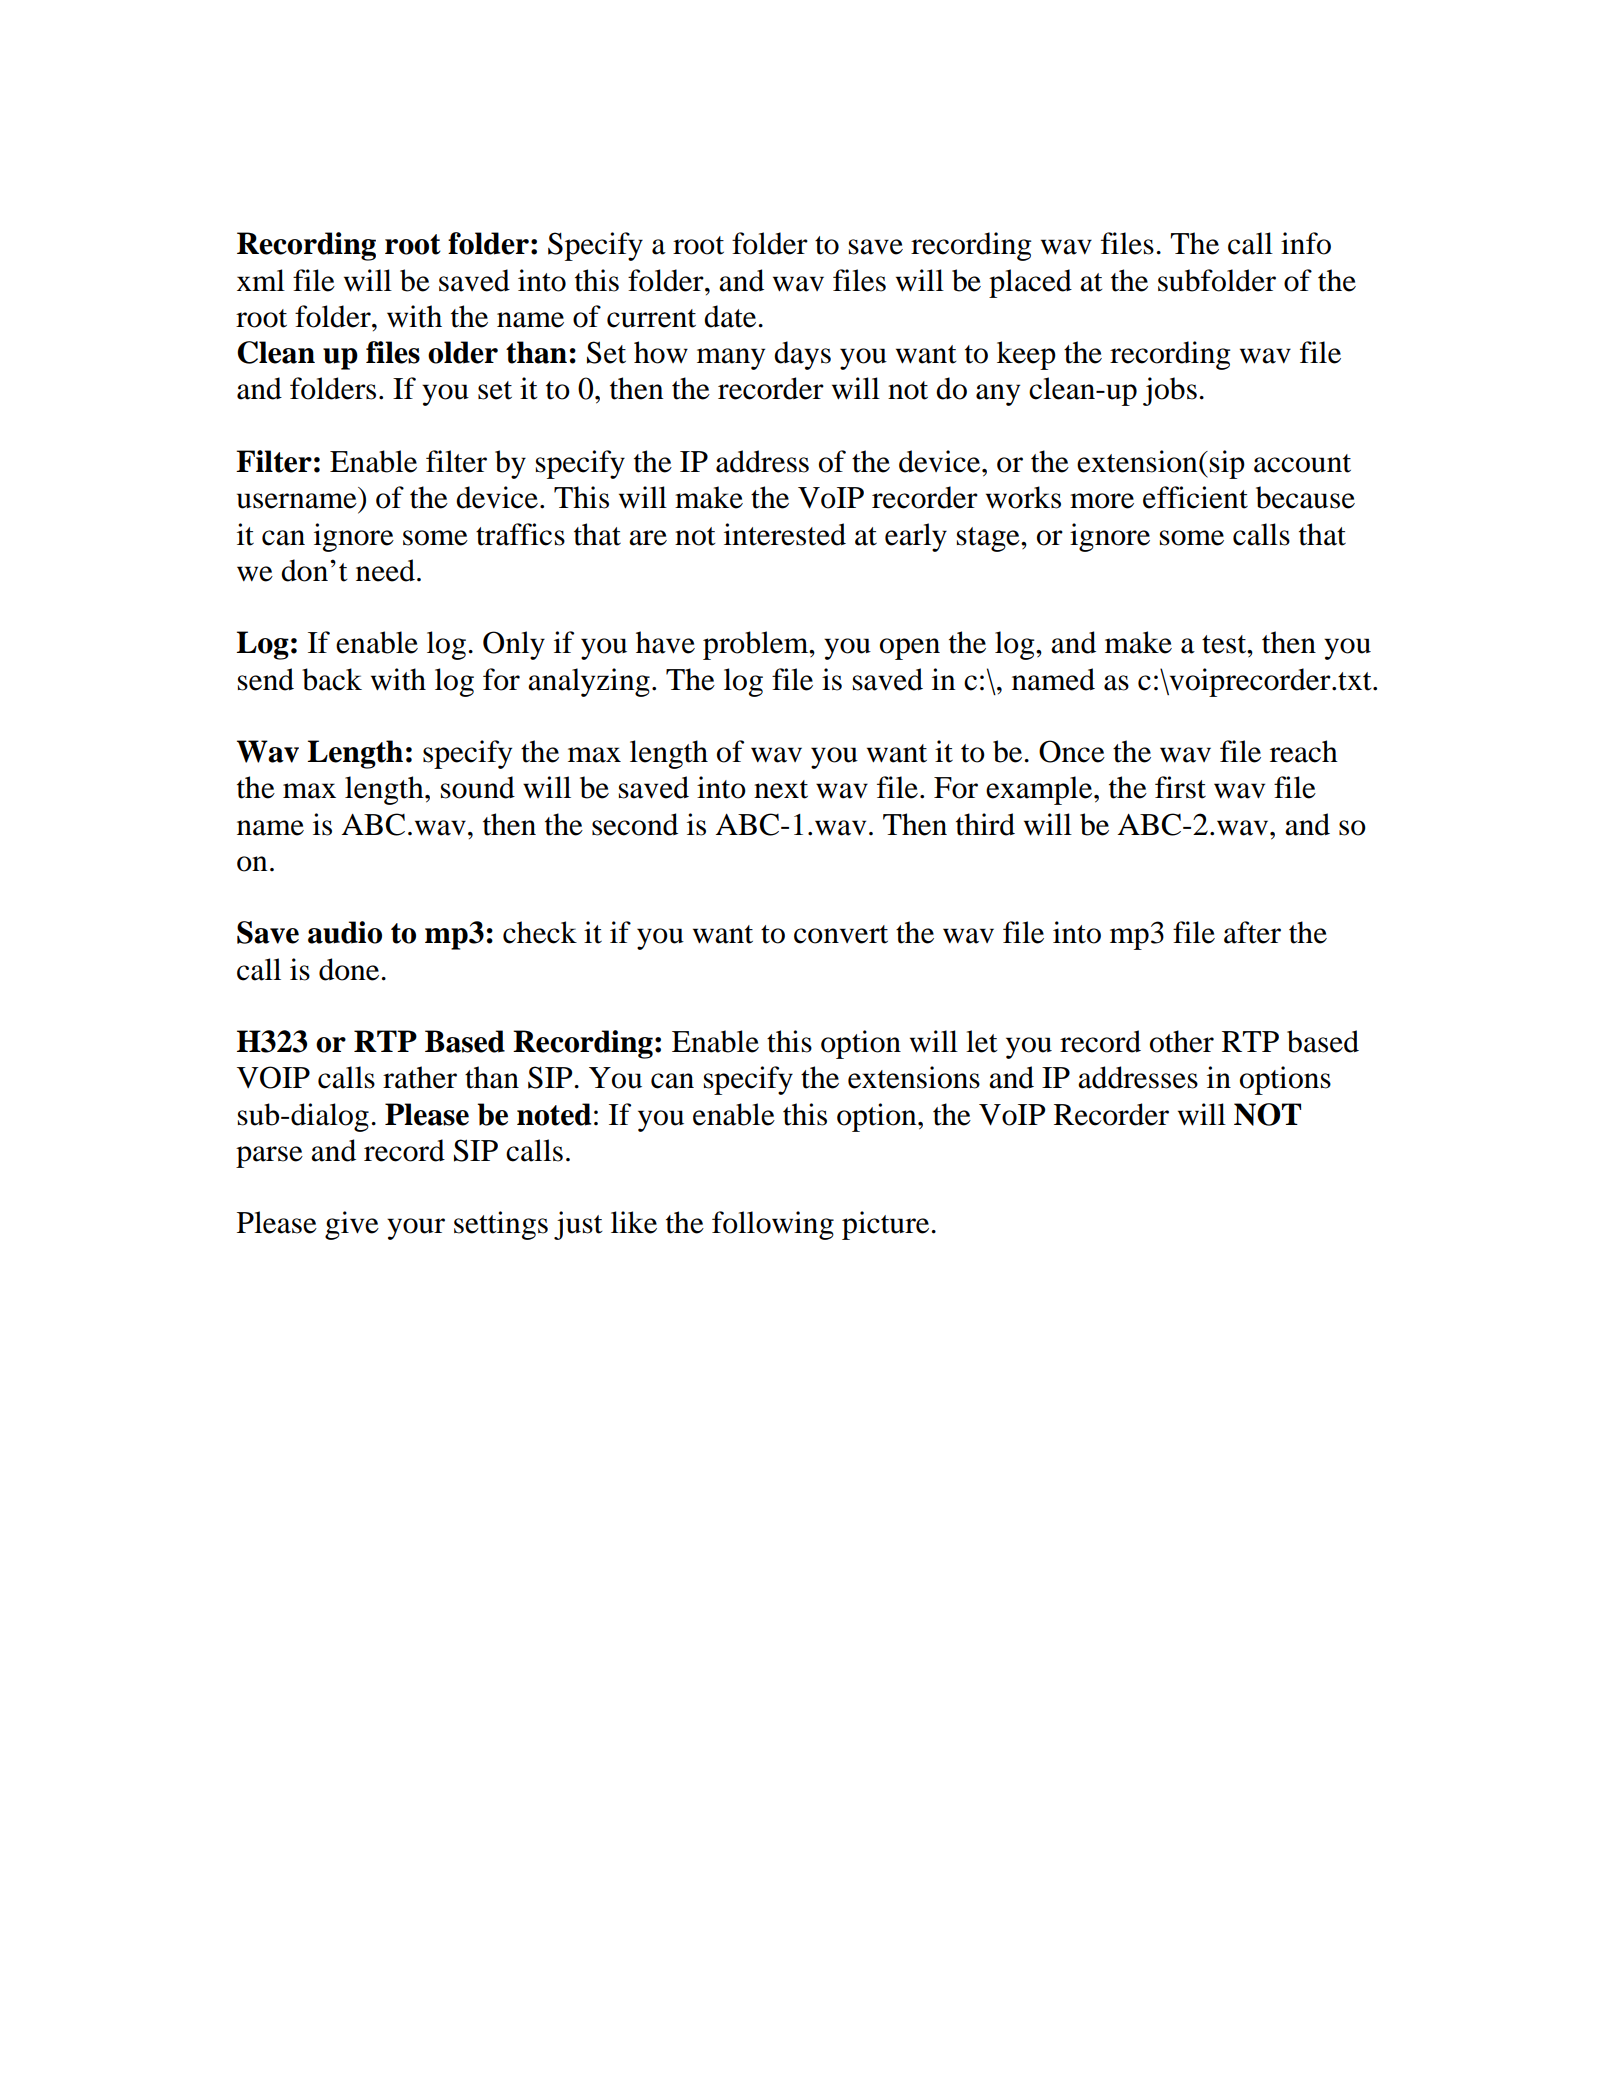  Describe the element at coordinates (352, 1225) in the screenshot. I see `give` at that location.
